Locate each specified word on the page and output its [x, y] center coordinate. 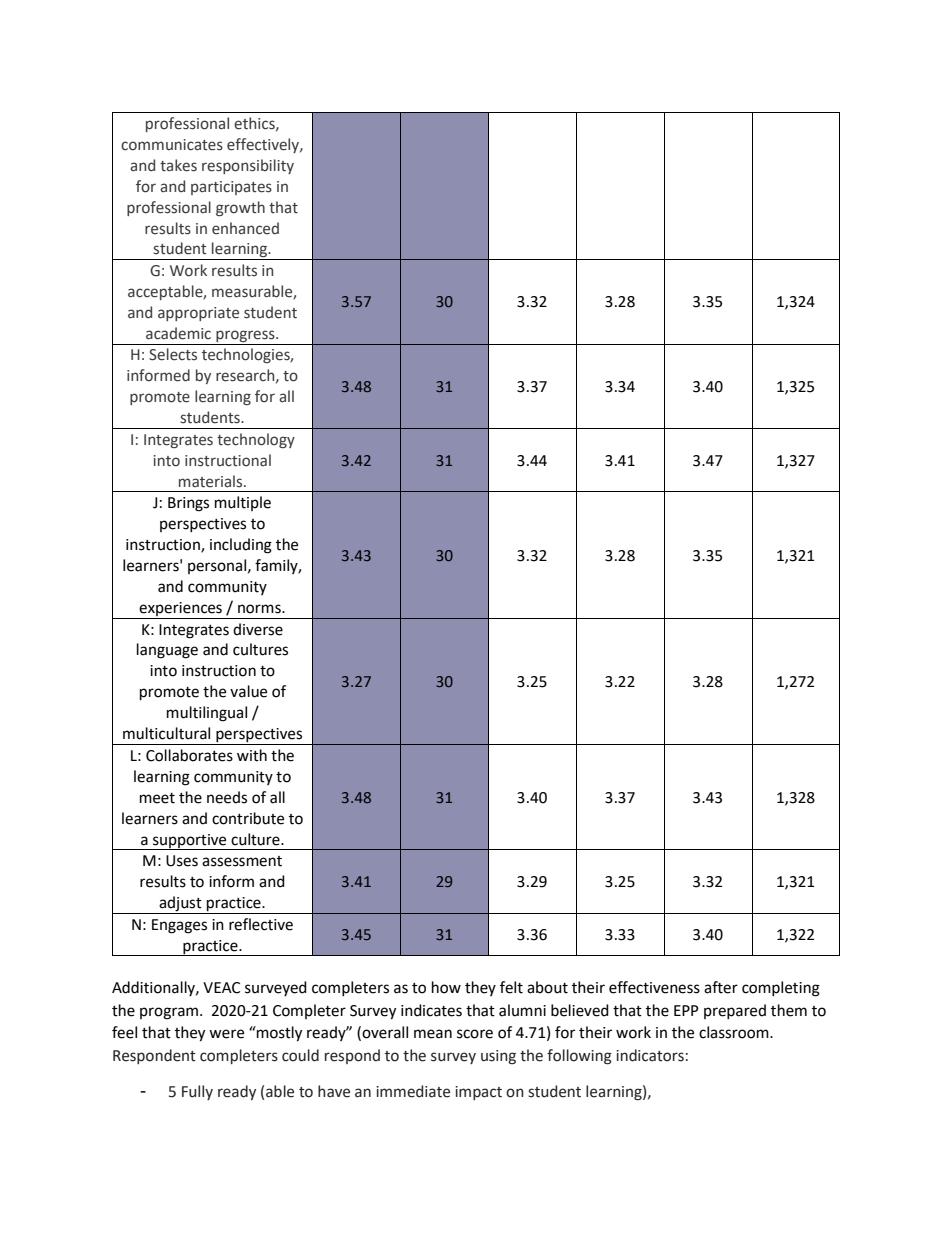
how [446, 987]
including [241, 546]
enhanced [245, 228]
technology [256, 440]
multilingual [207, 714]
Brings [188, 504]
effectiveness [654, 987]
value [248, 691]
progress [246, 336]
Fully [197, 1092]
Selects [173, 354]
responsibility [248, 166]
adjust [180, 905]
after [721, 987]
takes [178, 165]
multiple [243, 503]
